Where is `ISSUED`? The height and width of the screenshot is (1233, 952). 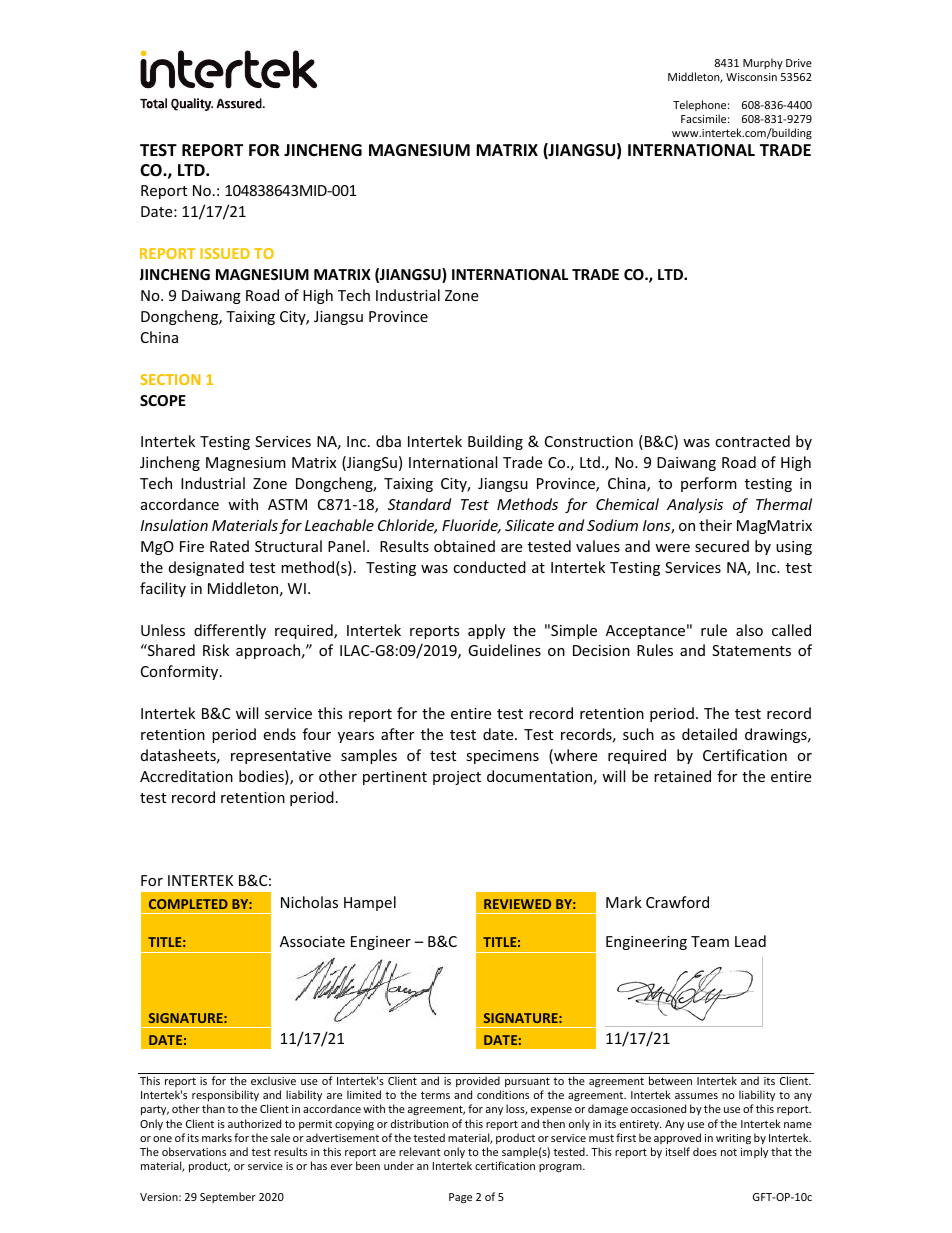
ISSUED is located at coordinates (225, 253).
